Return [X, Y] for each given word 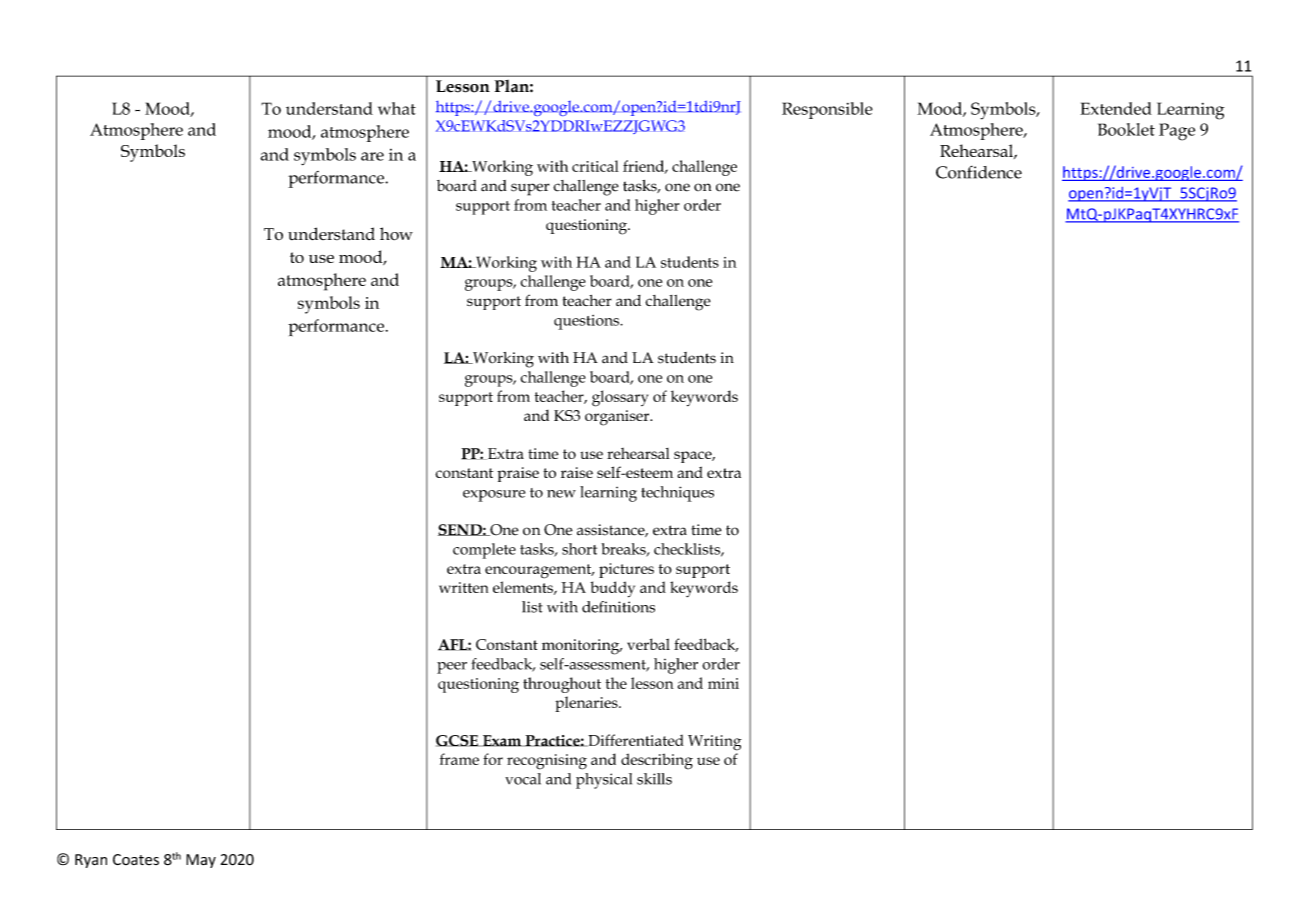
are [372, 156]
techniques [677, 494]
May [201, 861]
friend [645, 167]
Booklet [1126, 129]
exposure [494, 496]
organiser [618, 418]
